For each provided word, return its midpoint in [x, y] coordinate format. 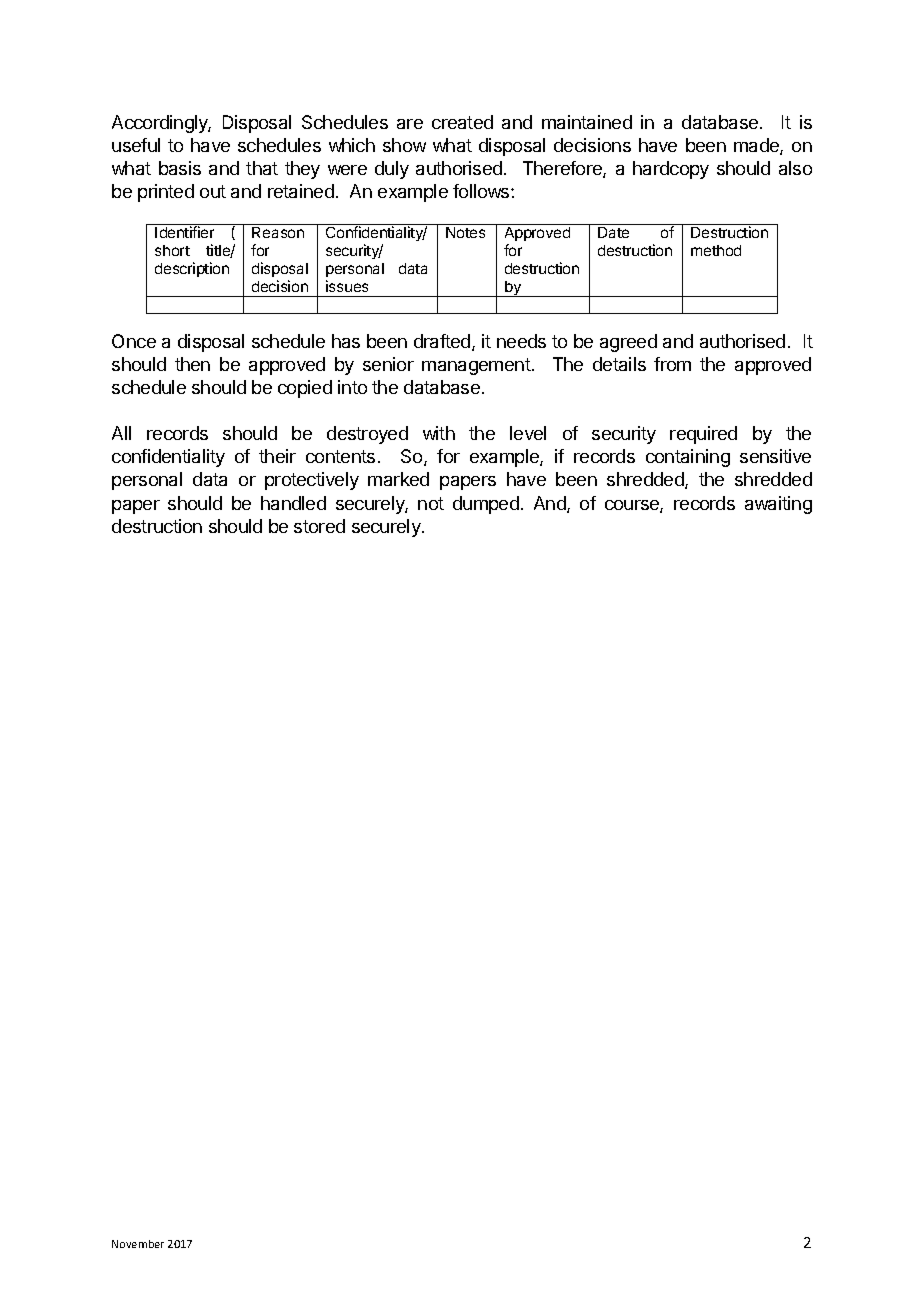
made [757, 146]
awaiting [778, 505]
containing [688, 458]
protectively [312, 481]
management [476, 366]
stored [319, 526]
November [138, 1244]
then [192, 364]
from [672, 364]
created [462, 122]
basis [180, 168]
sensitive [775, 456]
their [277, 456]
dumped [486, 505]
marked [398, 479]
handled [293, 503]
